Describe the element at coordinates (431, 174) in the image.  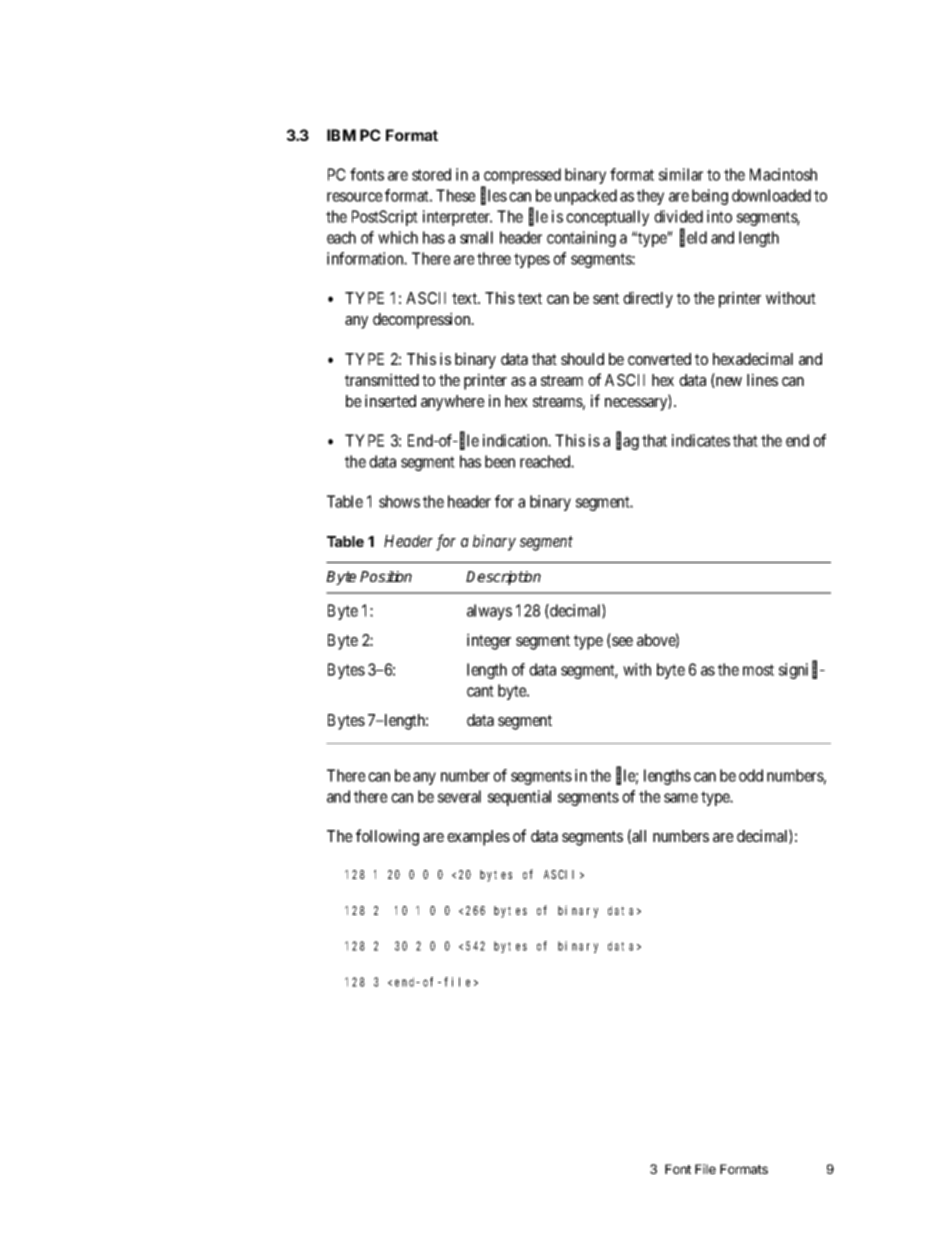
I see `stored` at that location.
